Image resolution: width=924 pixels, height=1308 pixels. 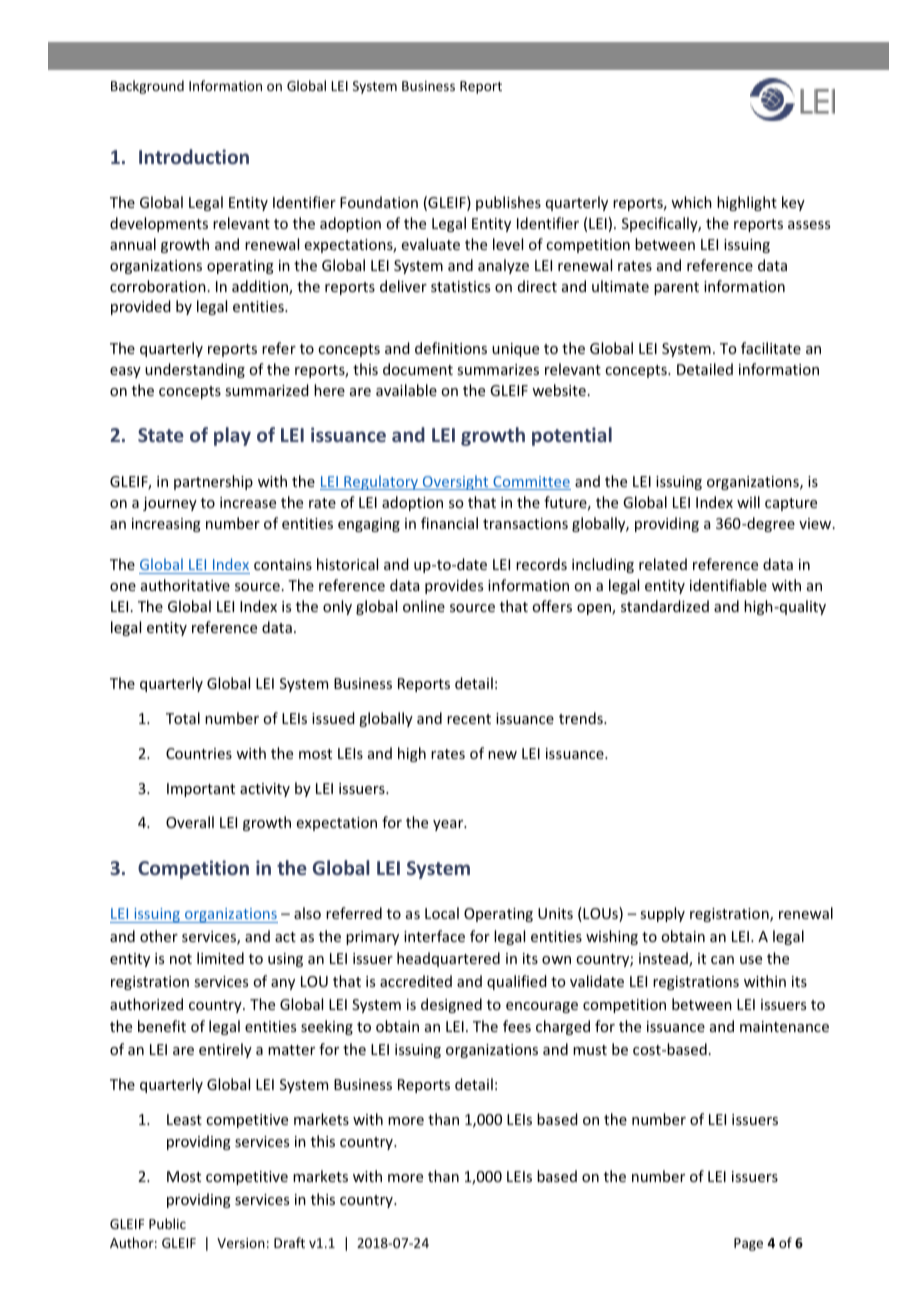 What do you see at coordinates (498, 369) in the page?
I see `summarizes` at bounding box center [498, 369].
